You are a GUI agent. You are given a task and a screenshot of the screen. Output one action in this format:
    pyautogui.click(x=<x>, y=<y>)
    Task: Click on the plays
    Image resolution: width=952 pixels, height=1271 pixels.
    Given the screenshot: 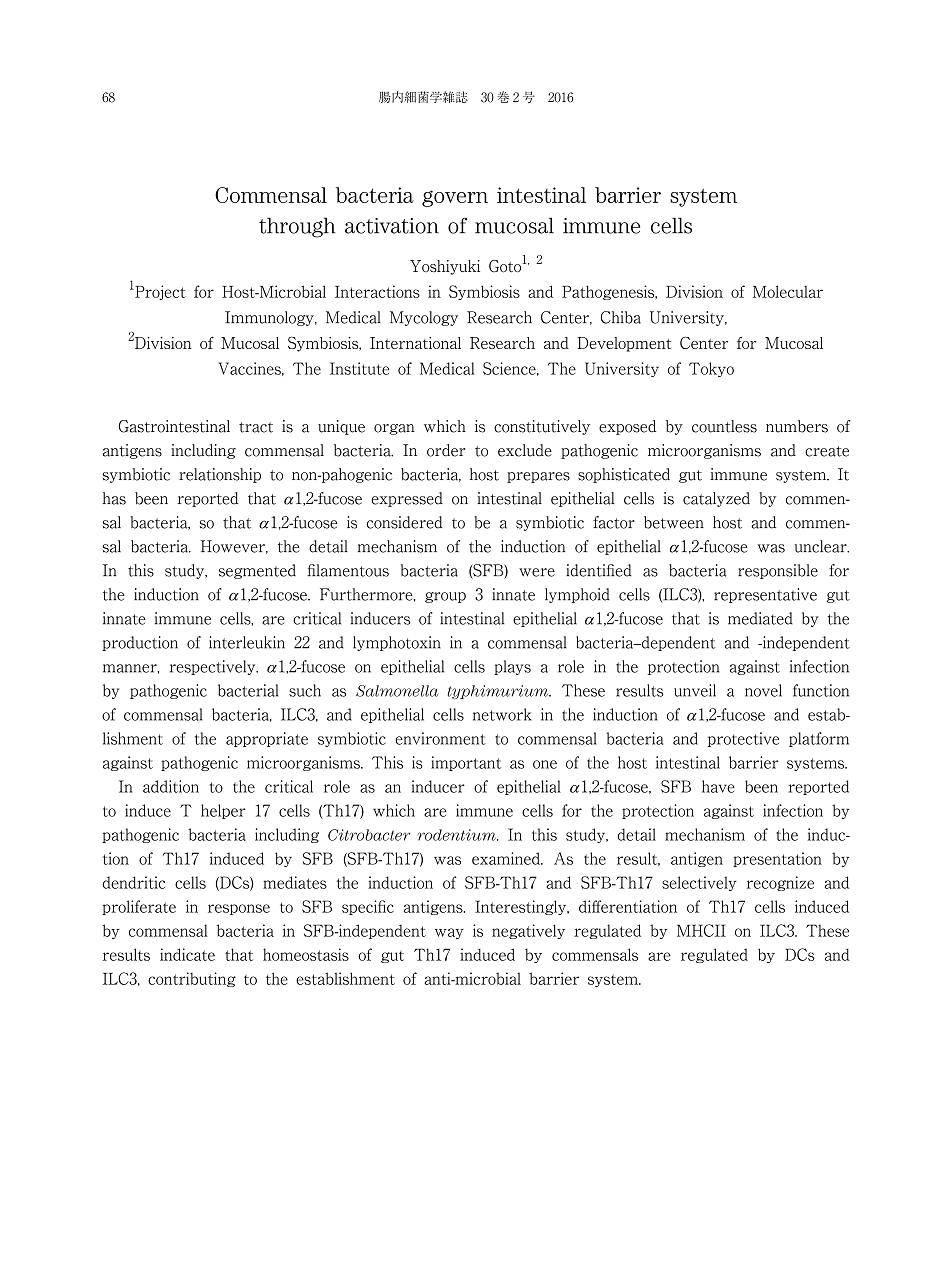 What is the action you would take?
    pyautogui.click(x=512, y=667)
